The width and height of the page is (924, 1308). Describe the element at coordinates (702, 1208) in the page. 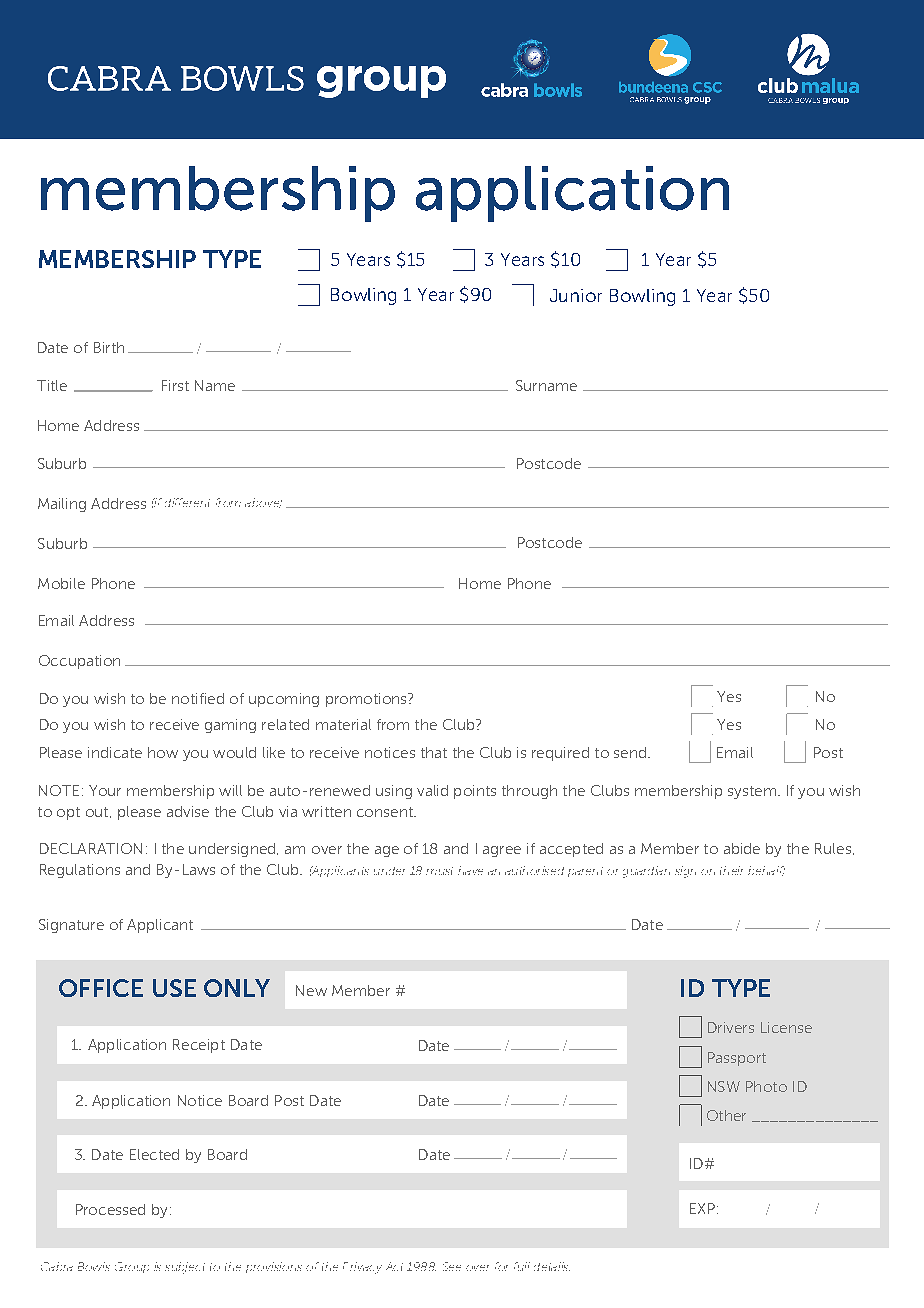

I see `EXP` at that location.
